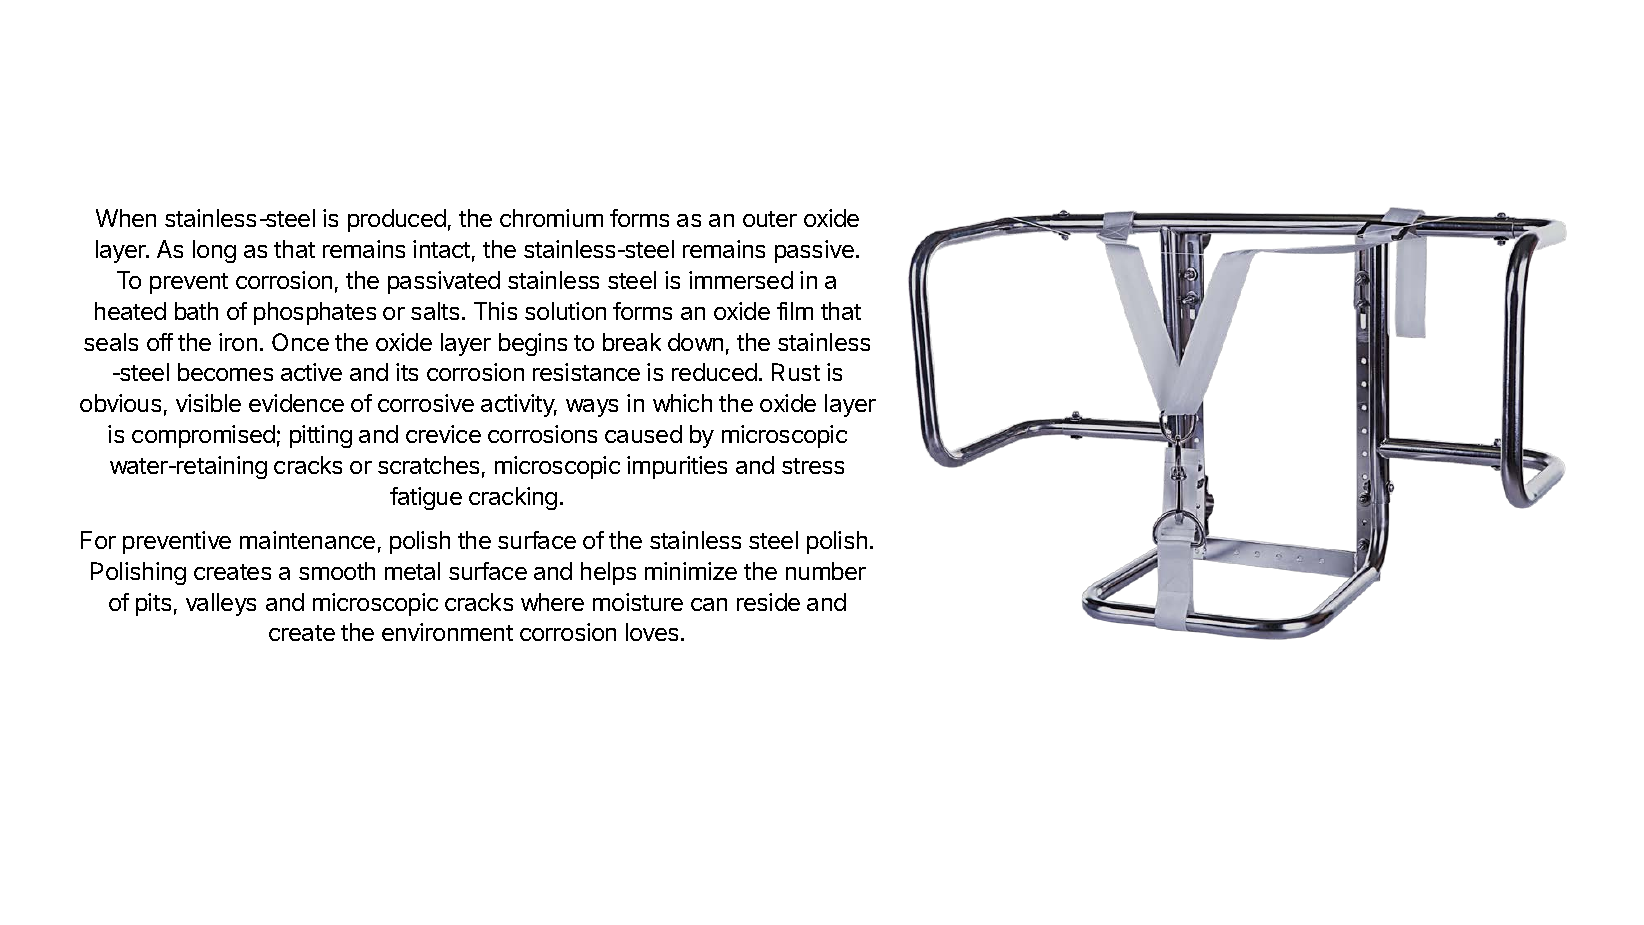  Describe the element at coordinates (397, 220) in the image. I see `produced` at that location.
